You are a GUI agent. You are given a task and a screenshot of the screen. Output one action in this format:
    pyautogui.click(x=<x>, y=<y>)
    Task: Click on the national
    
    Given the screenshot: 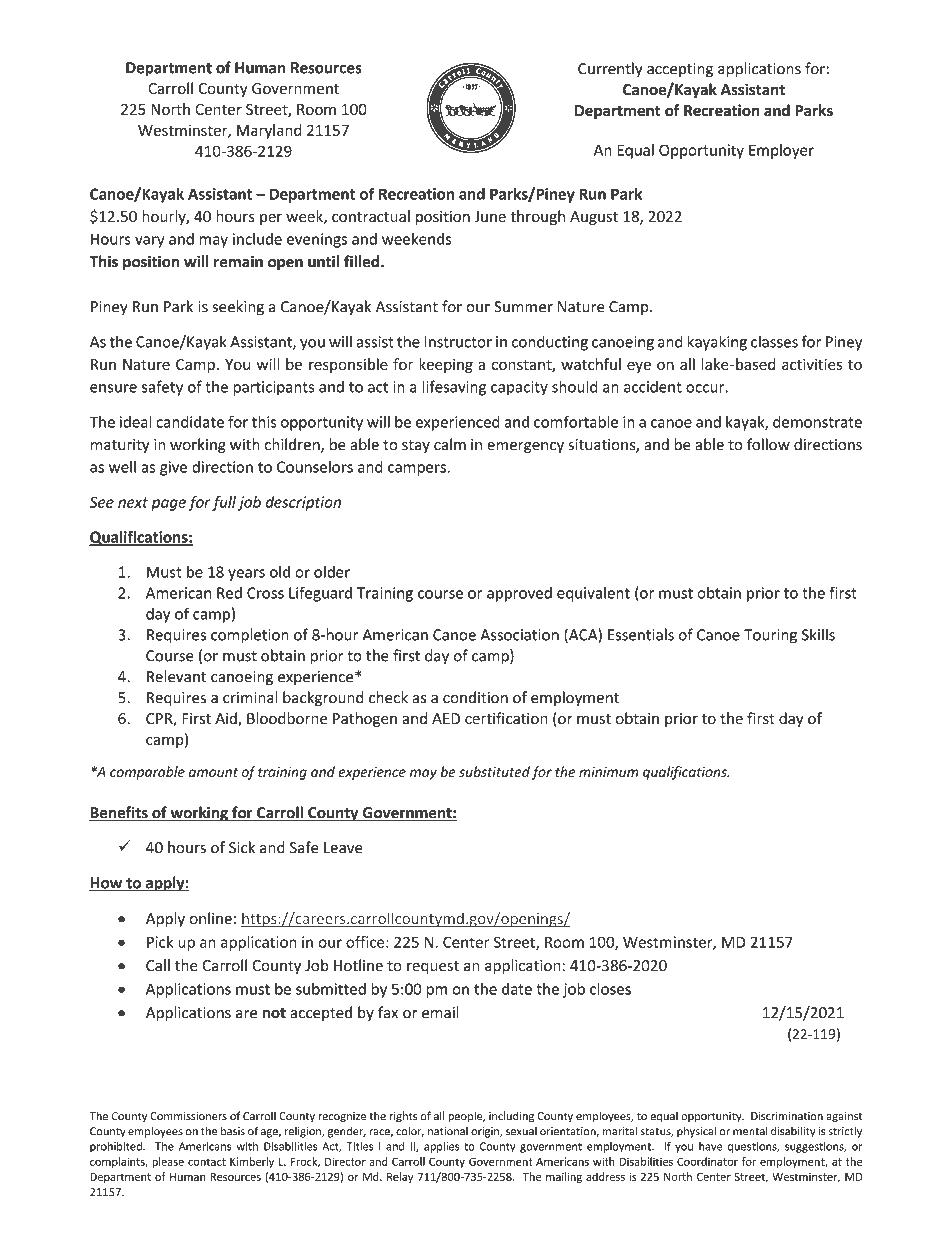 What is the action you would take?
    pyautogui.click(x=448, y=1131)
